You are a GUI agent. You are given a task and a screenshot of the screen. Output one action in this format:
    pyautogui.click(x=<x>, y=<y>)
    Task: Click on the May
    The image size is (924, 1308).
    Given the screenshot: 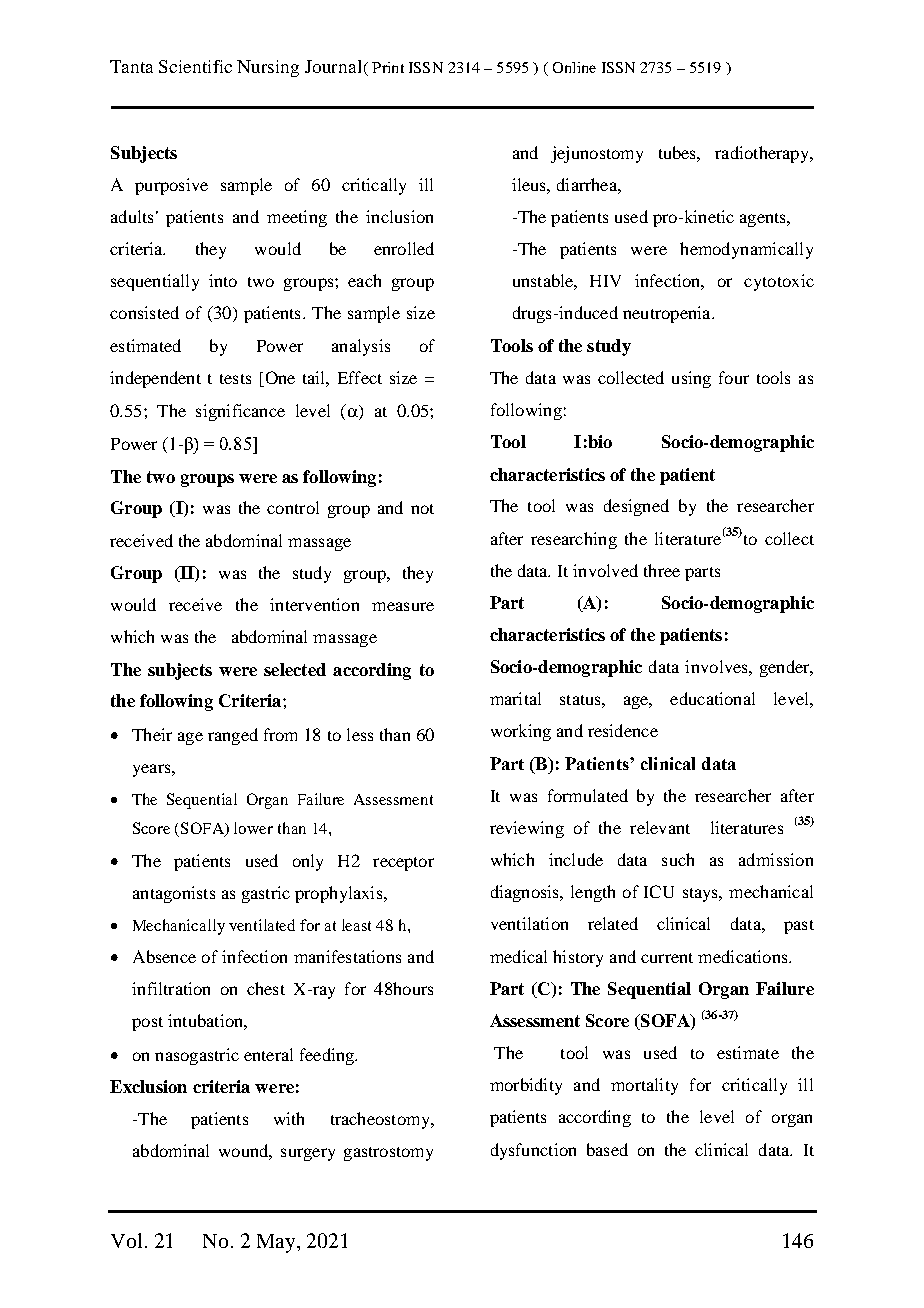 What is the action you would take?
    pyautogui.click(x=277, y=1243)
